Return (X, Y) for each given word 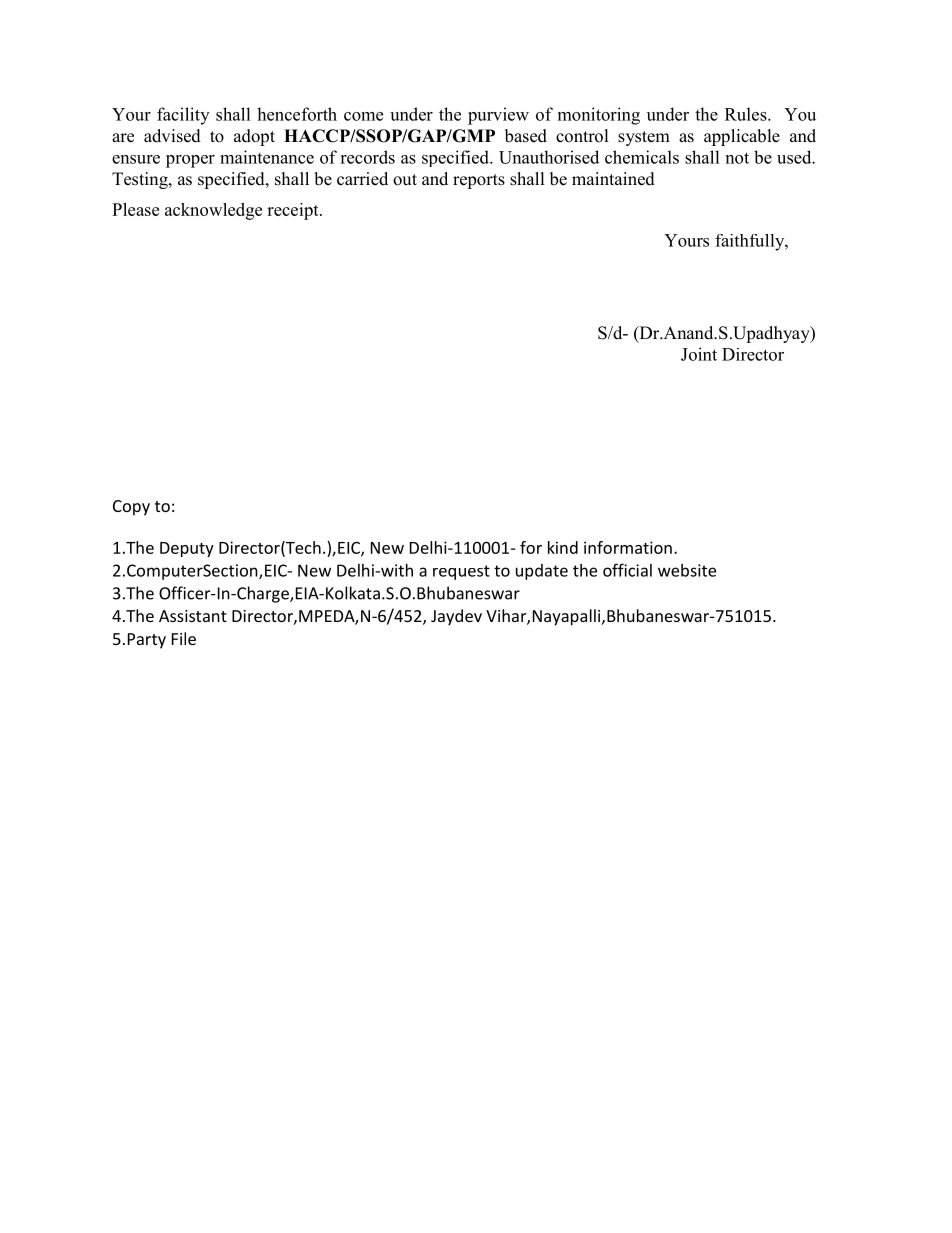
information (628, 547)
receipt (294, 211)
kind (563, 547)
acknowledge (213, 211)
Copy (131, 508)
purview (498, 116)
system (644, 138)
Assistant (193, 616)
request (461, 572)
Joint (699, 354)
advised (172, 136)
